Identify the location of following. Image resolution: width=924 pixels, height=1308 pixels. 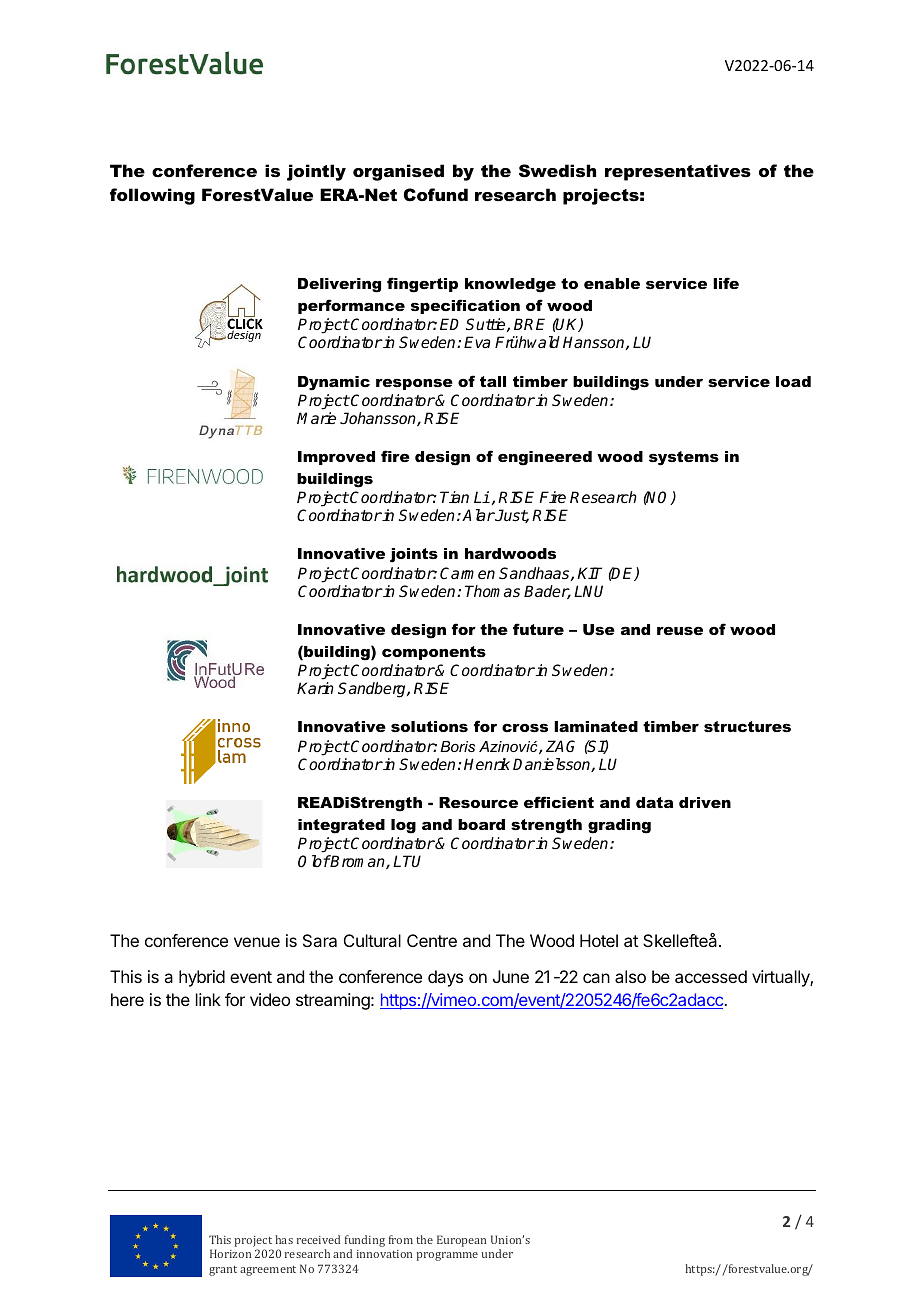
(152, 196).
